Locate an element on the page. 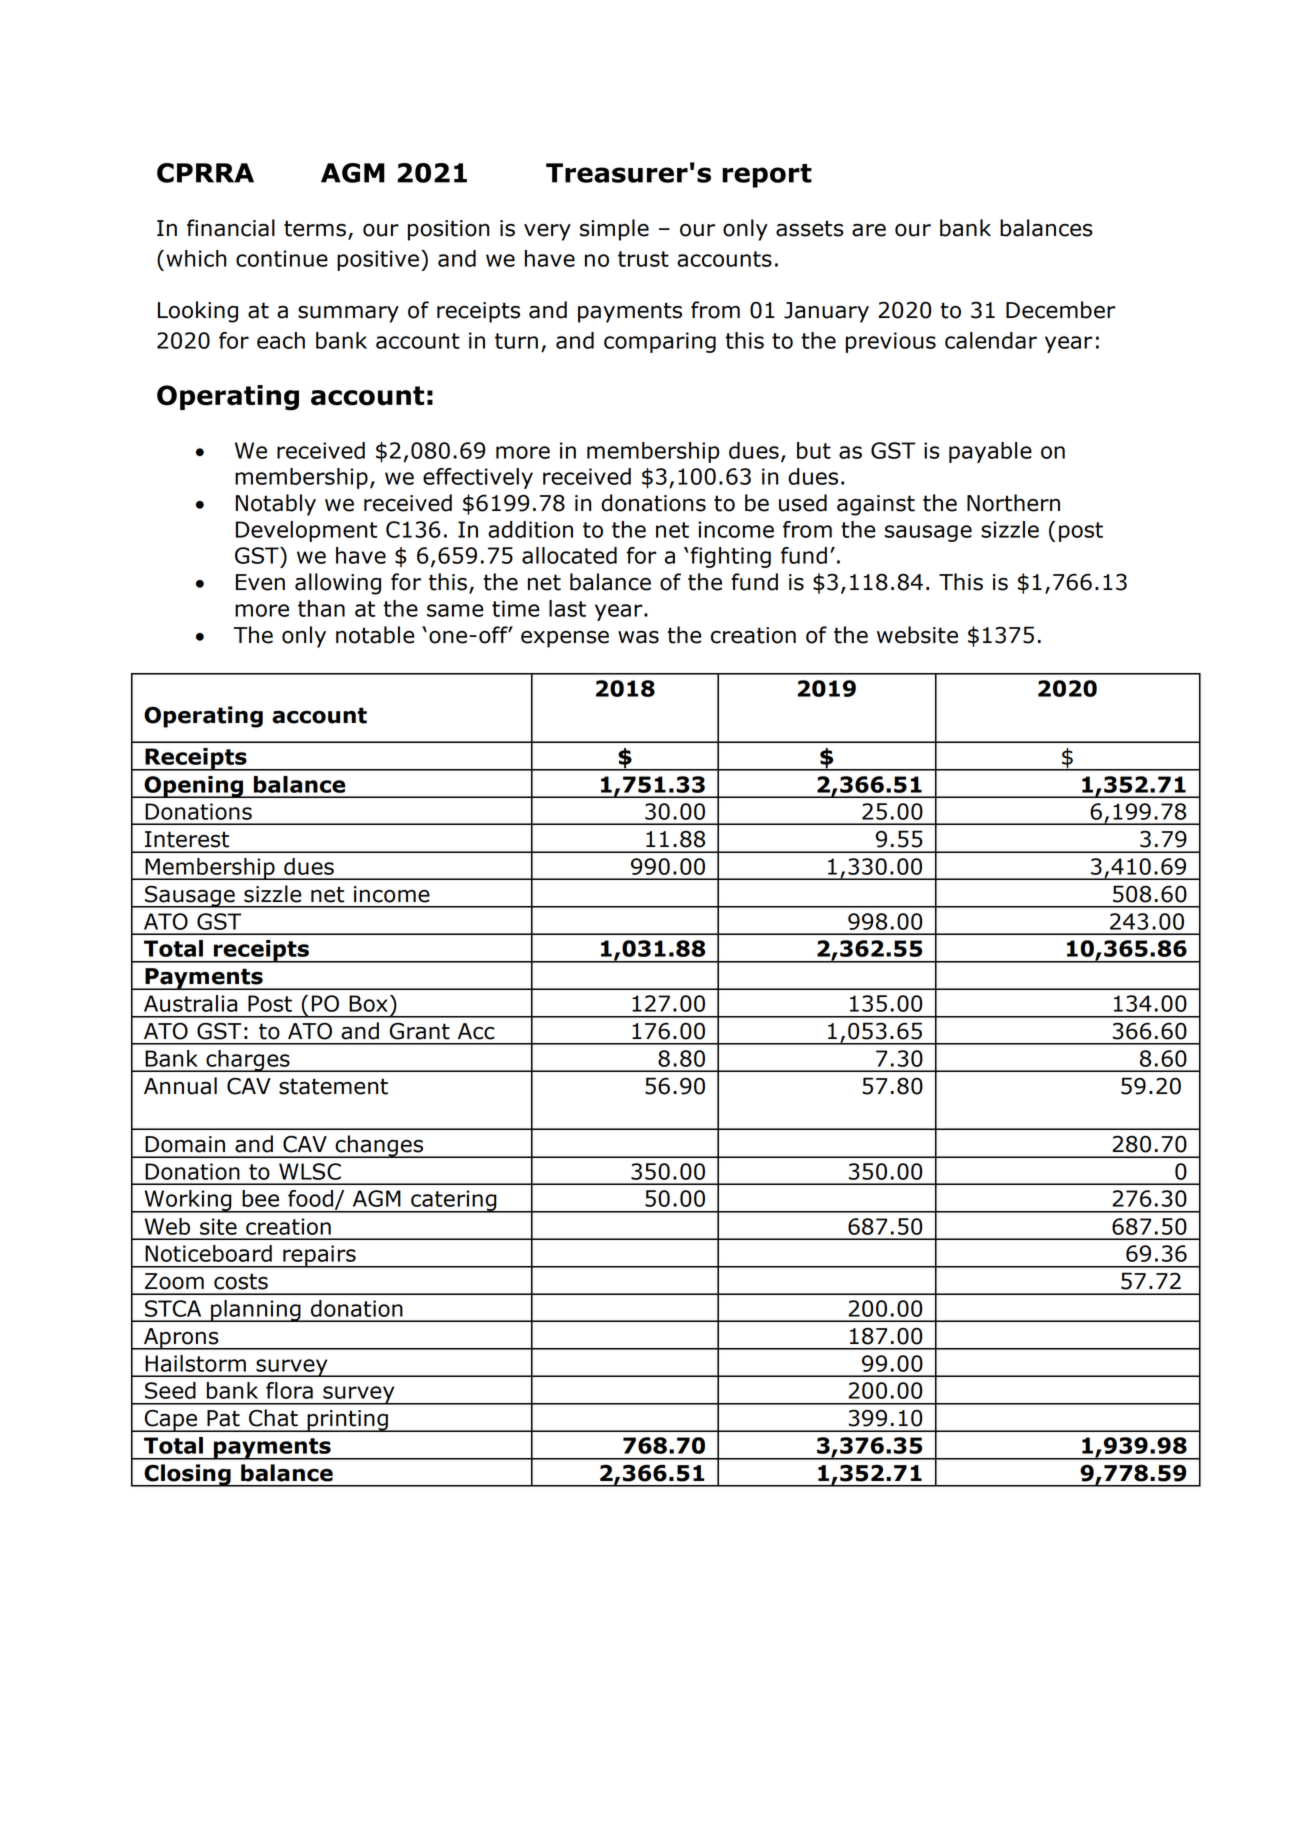 The height and width of the page is (1824, 1289). was is located at coordinates (638, 637).
